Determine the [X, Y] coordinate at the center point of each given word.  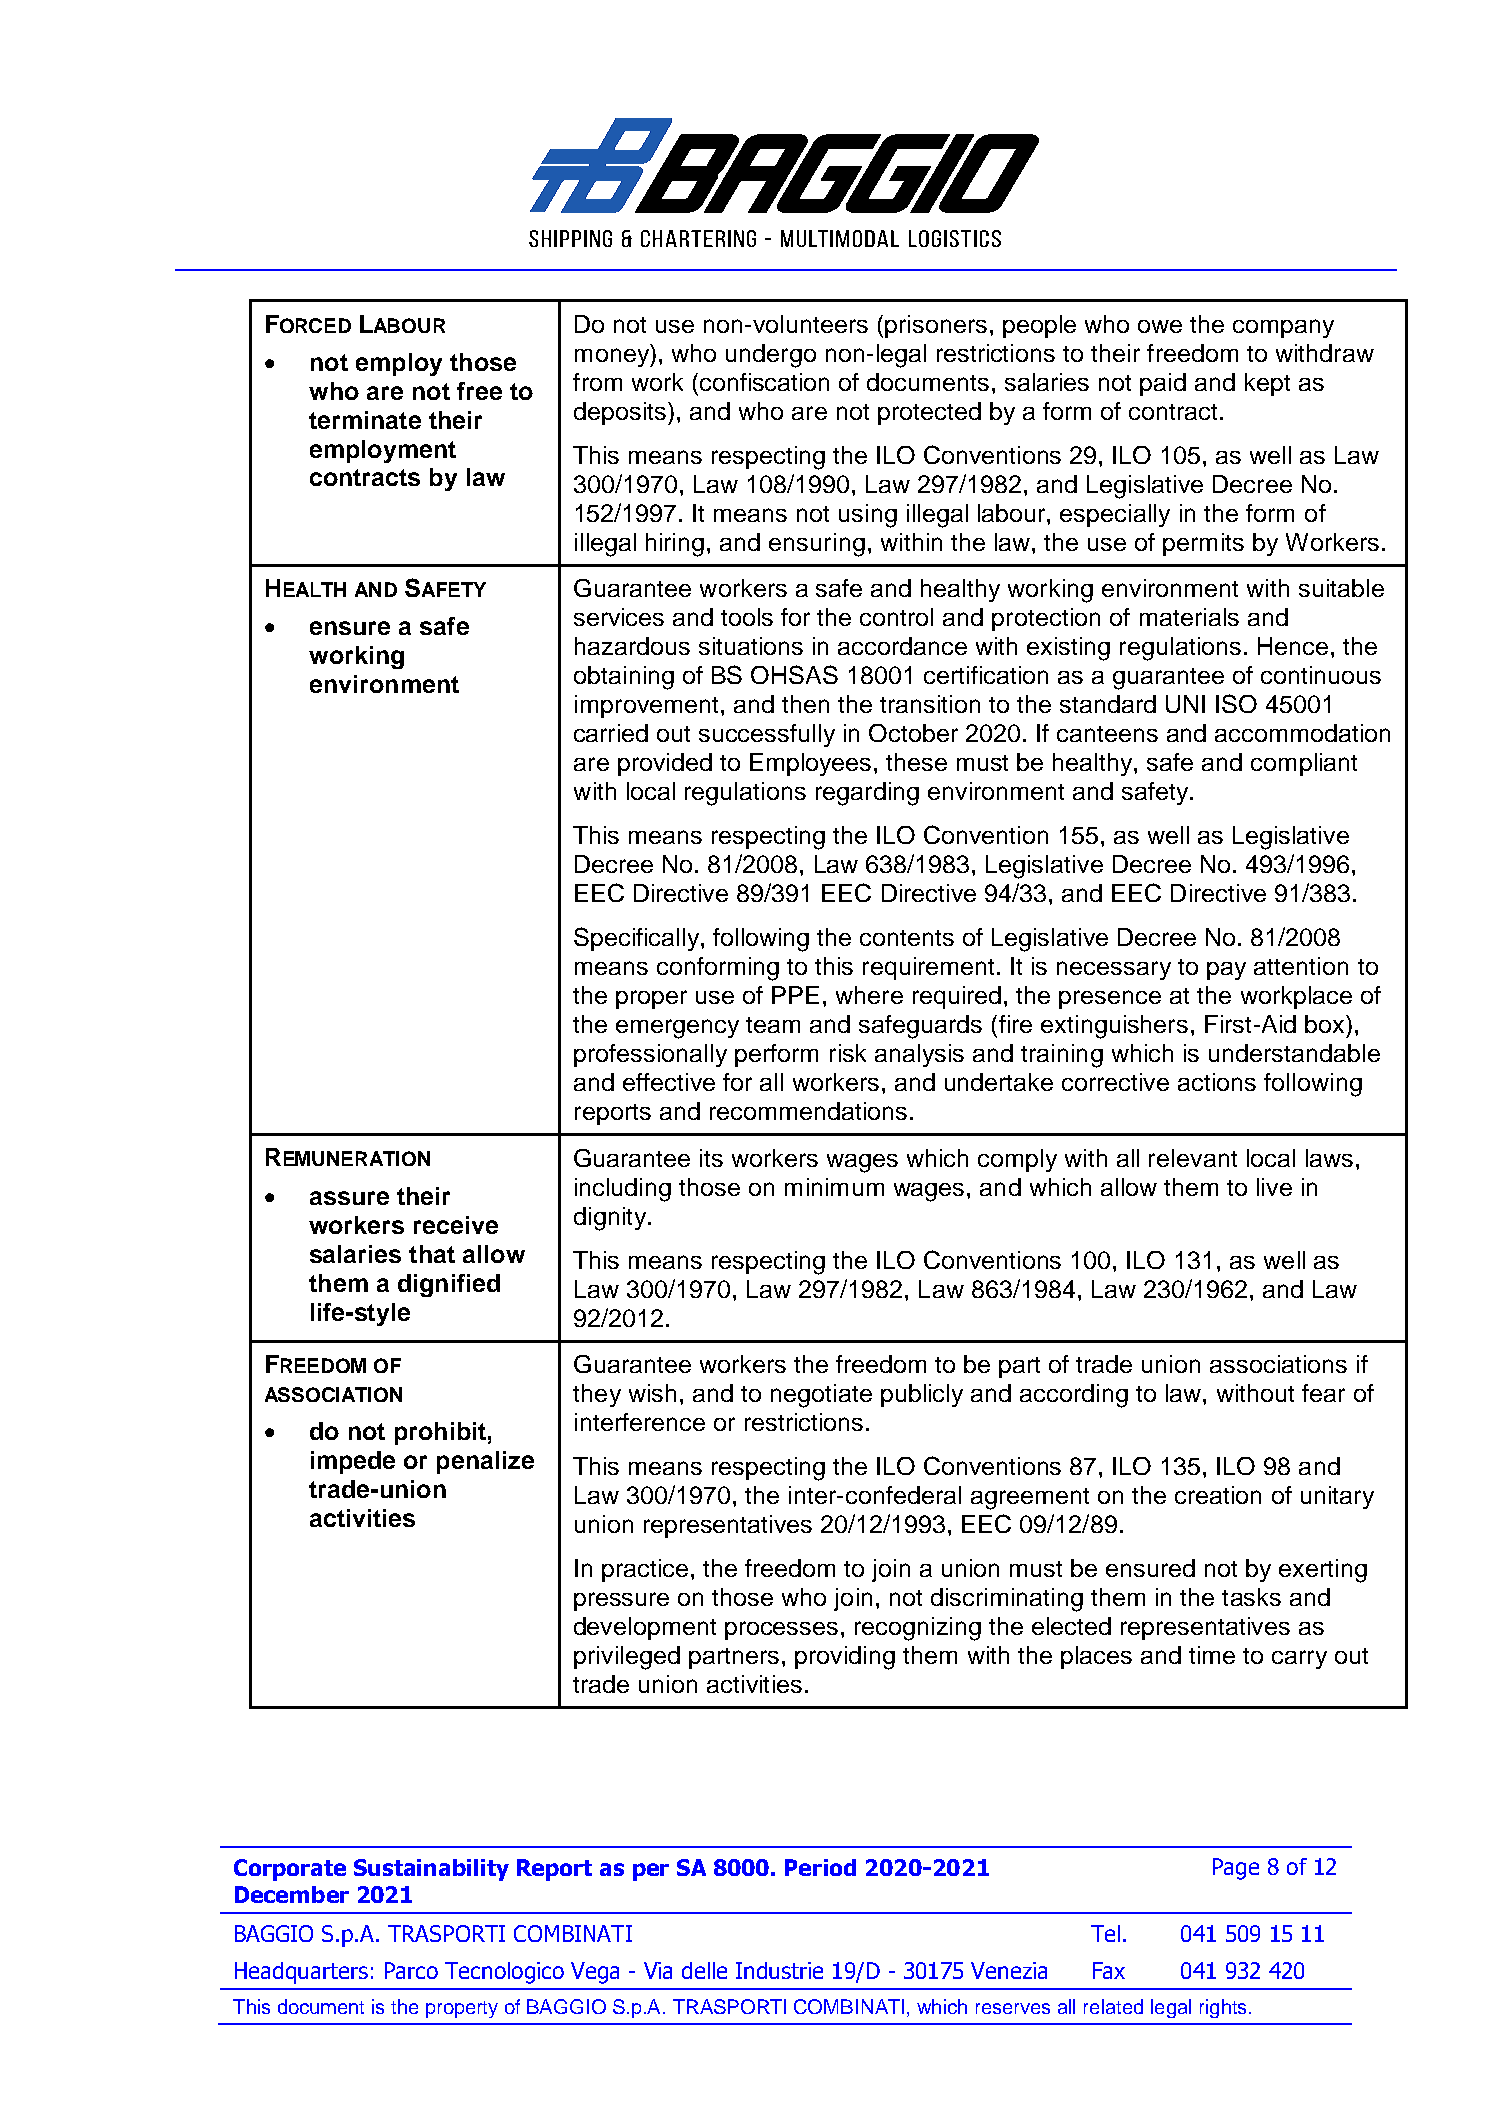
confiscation [764, 382]
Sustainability [431, 1870]
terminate [365, 420]
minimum [834, 1187]
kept [1267, 384]
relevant [1193, 1158]
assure [349, 1198]
